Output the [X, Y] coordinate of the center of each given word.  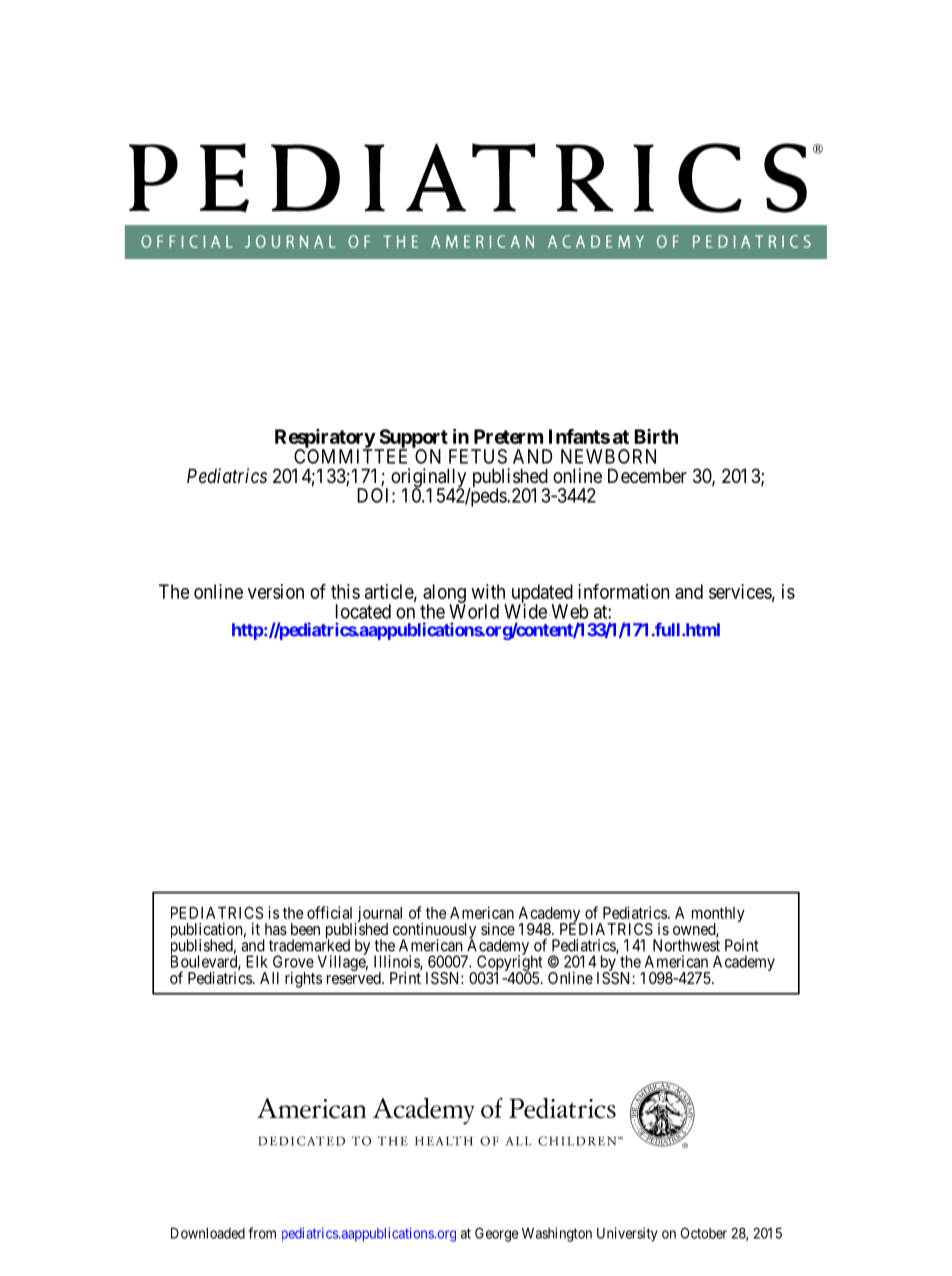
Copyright [509, 964]
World [474, 611]
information [623, 591]
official [329, 912]
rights [303, 980]
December [647, 476]
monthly [718, 916]
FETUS [478, 456]
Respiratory [325, 439]
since [498, 929]
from [262, 1233]
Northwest [686, 945]
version [276, 591]
